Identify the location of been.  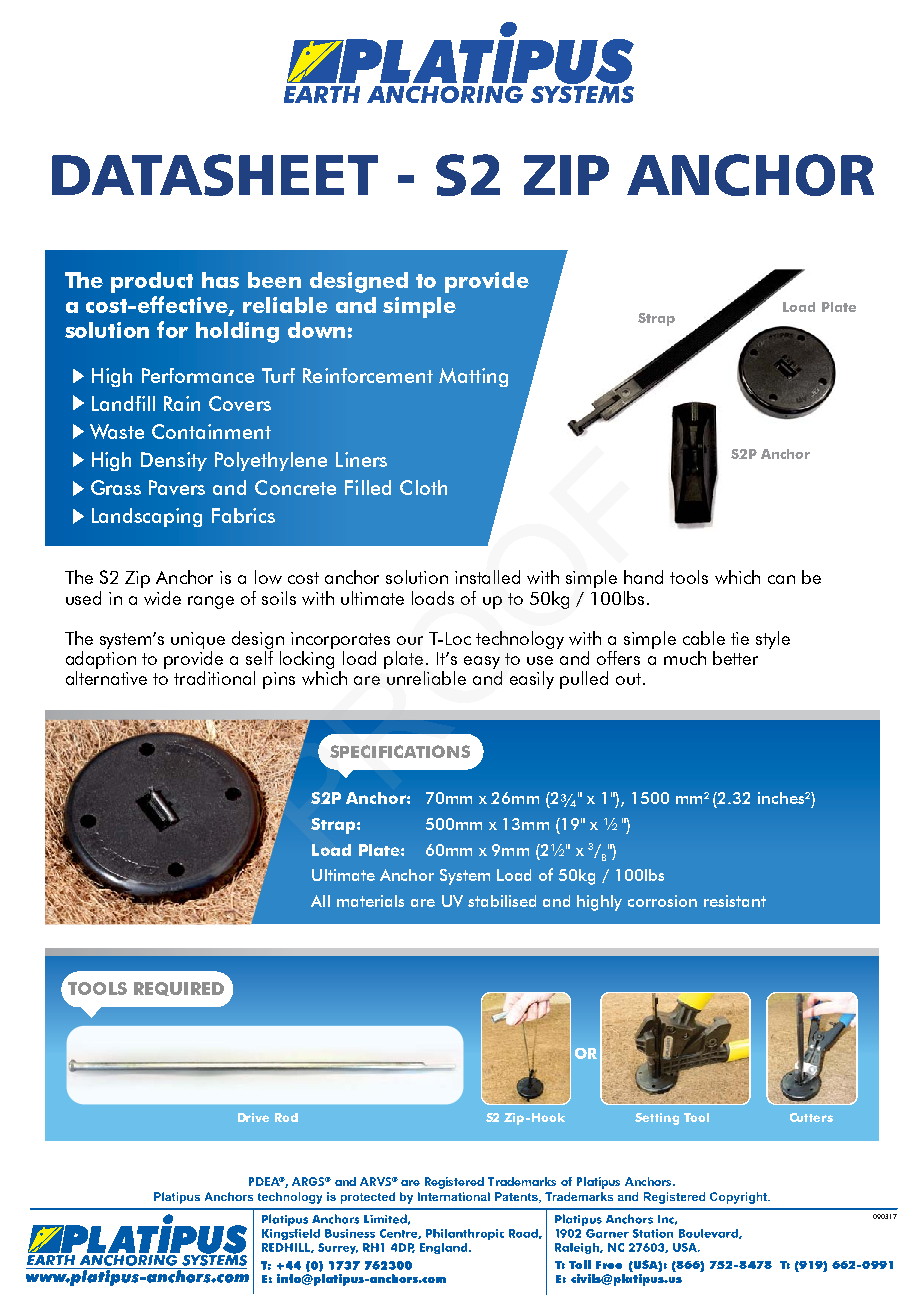
(274, 280).
